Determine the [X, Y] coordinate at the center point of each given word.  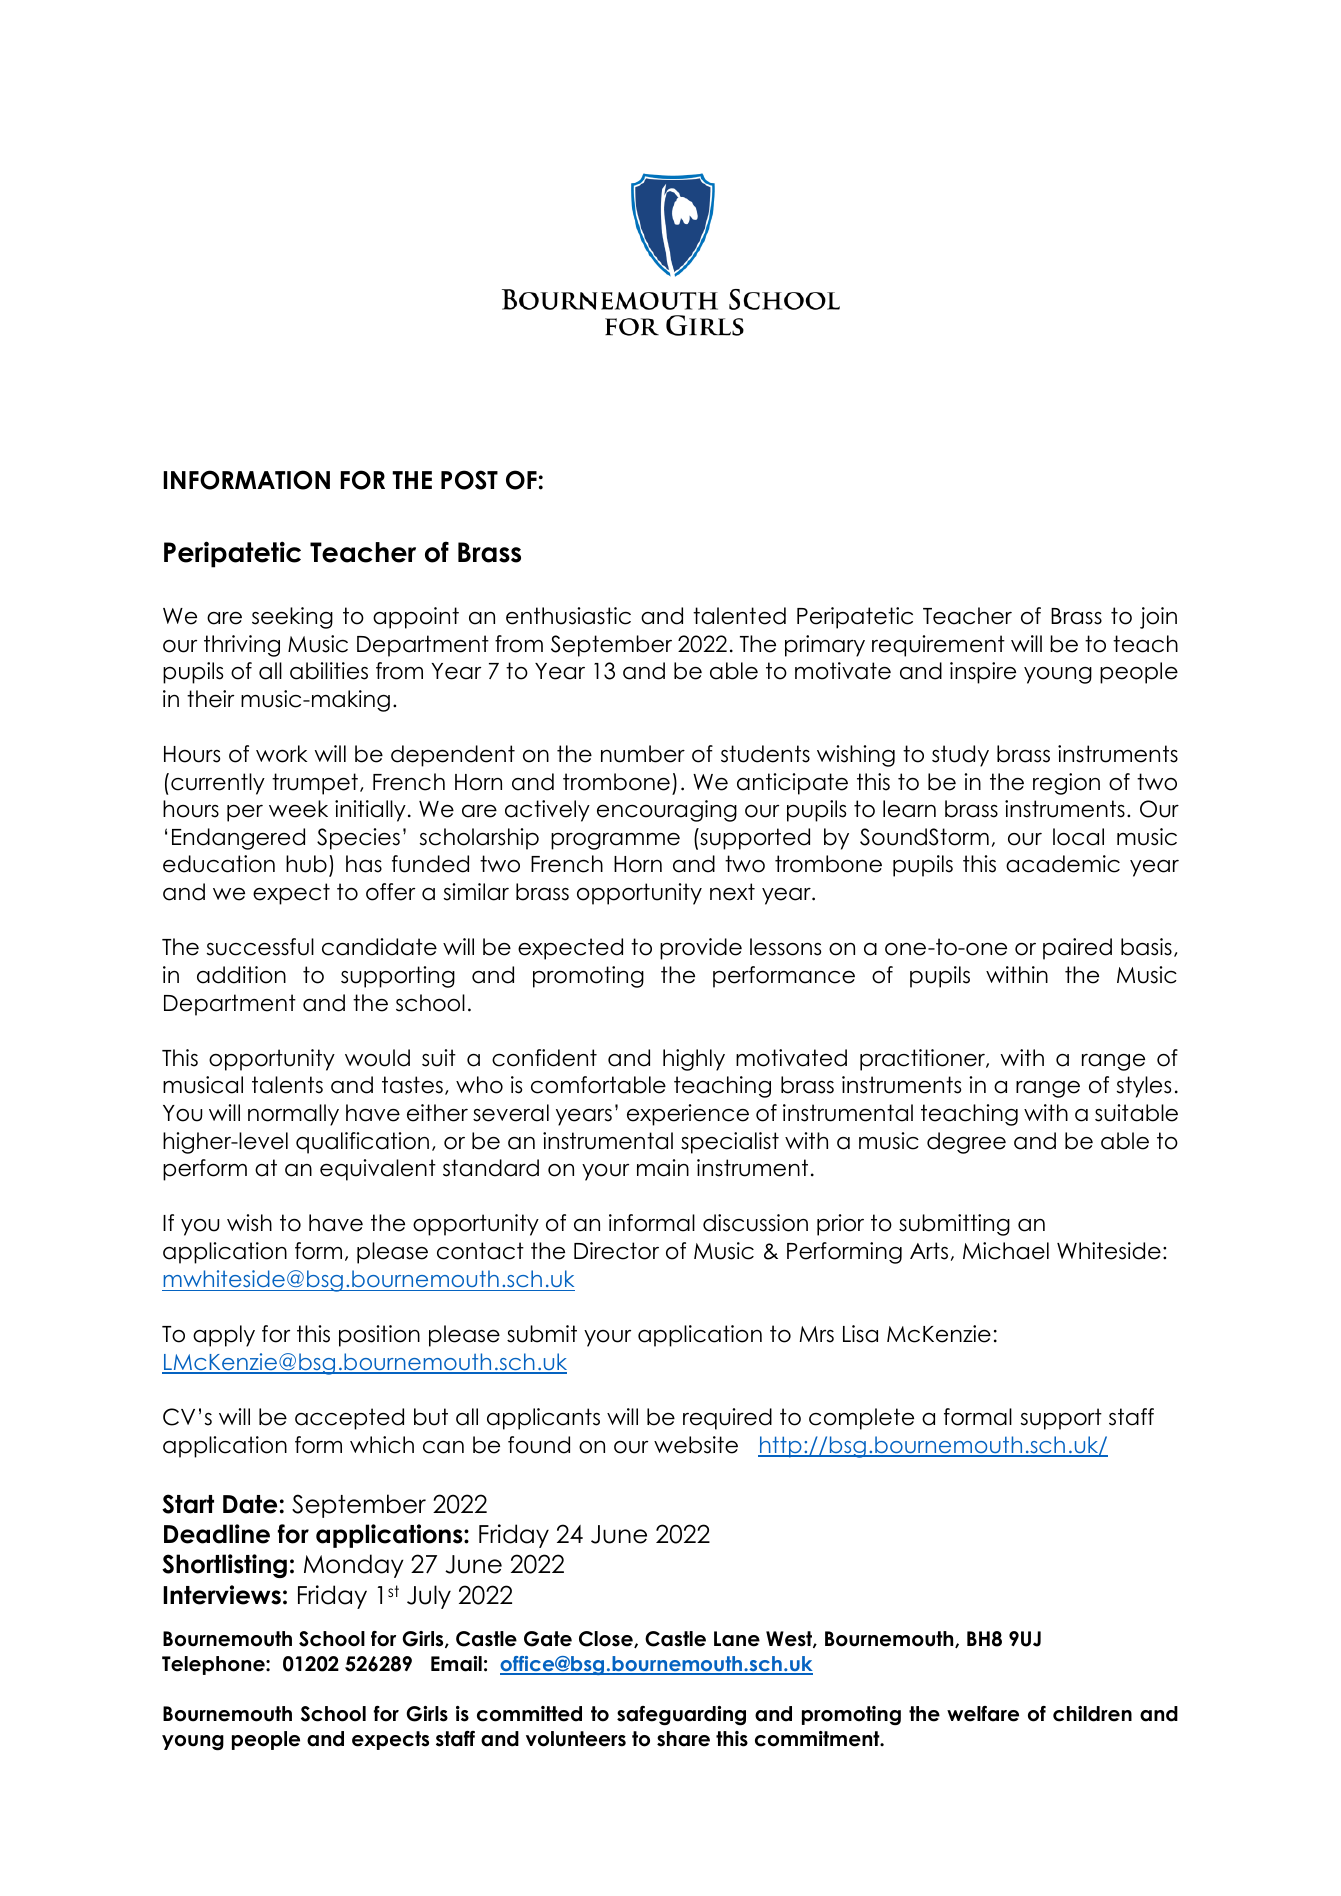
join [1158, 618]
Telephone [214, 1665]
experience [688, 1115]
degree [966, 1143]
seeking [292, 618]
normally [293, 1115]
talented [739, 616]
